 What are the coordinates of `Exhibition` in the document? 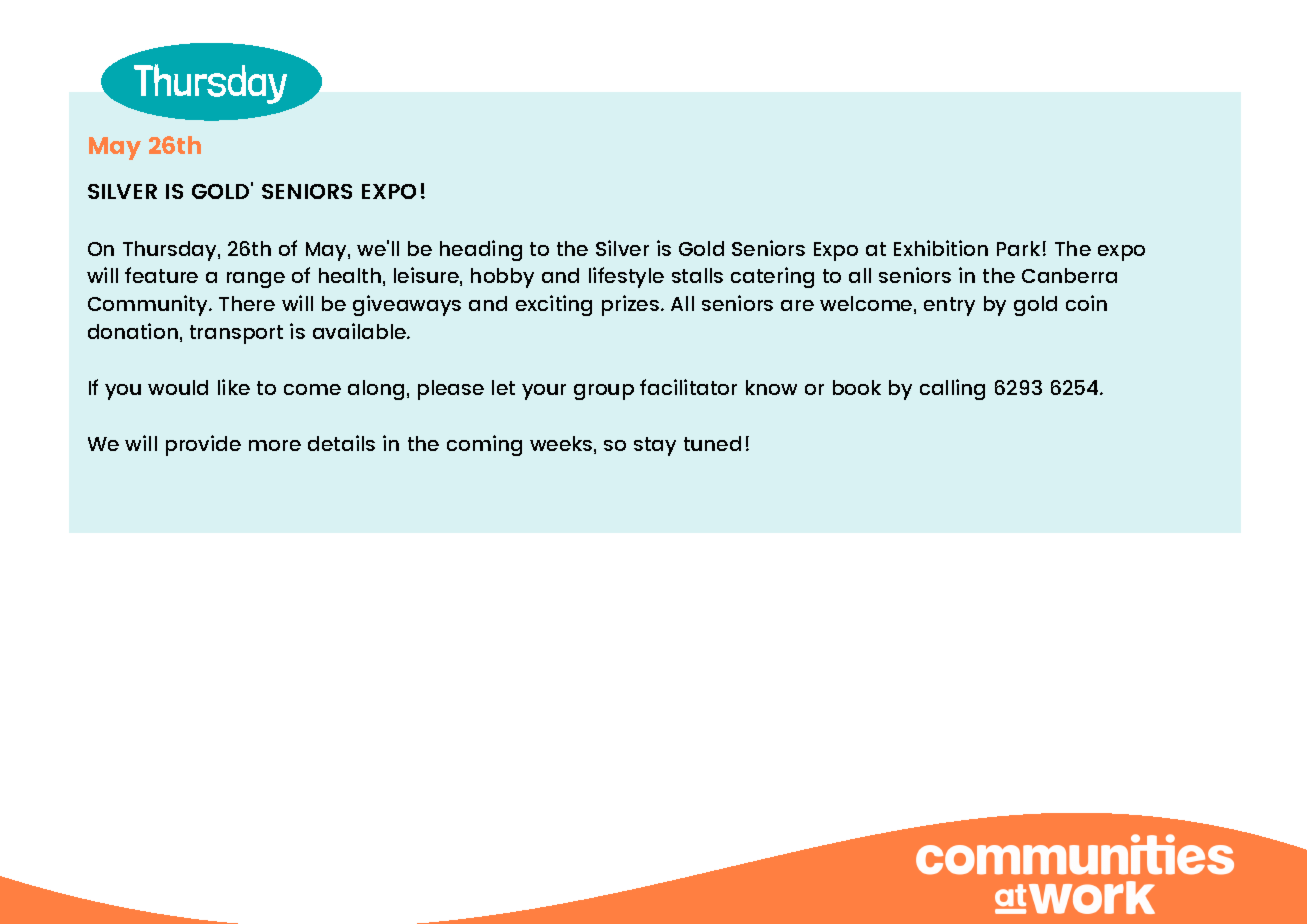 It's located at (941, 248).
